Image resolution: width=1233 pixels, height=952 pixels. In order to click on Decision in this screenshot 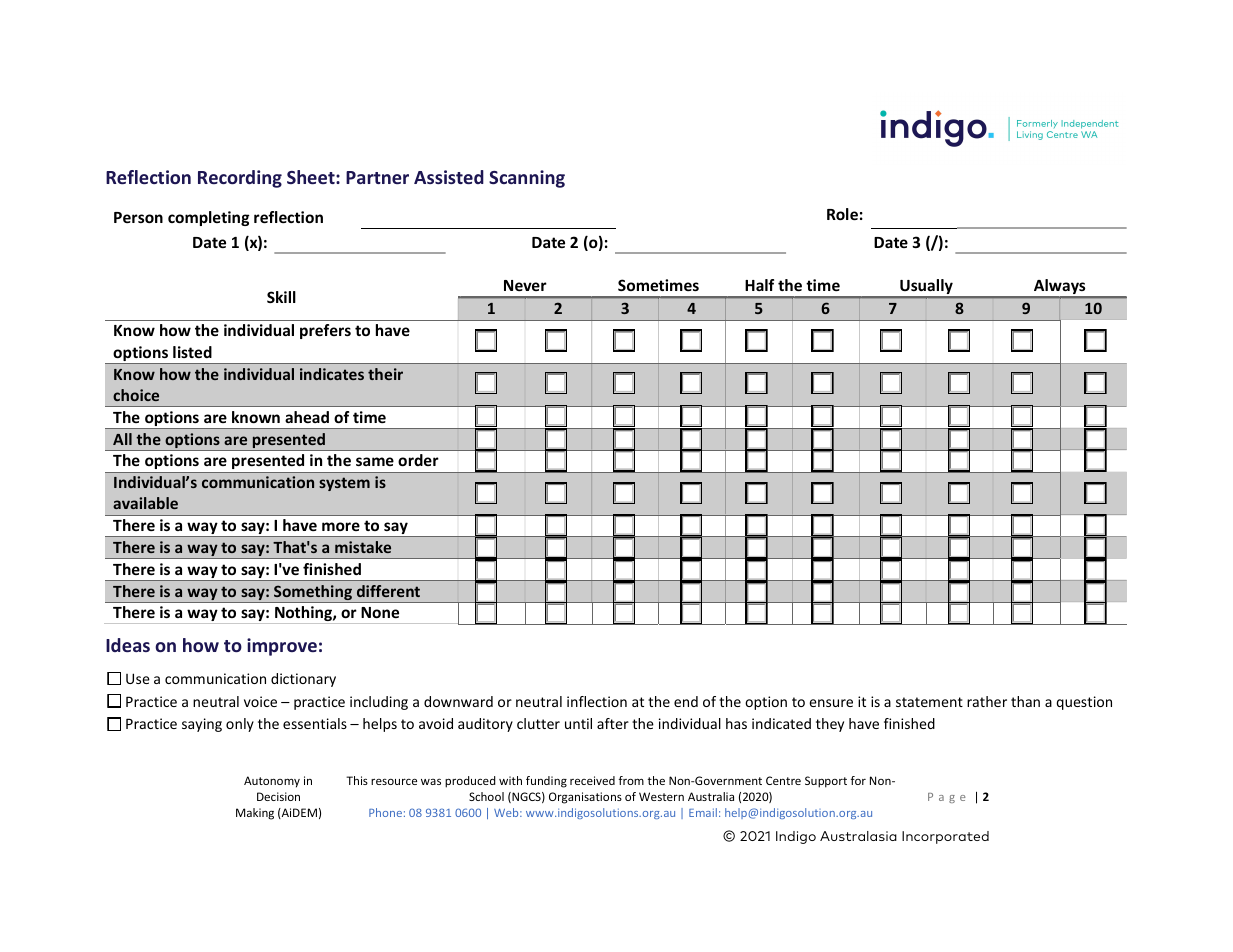, I will do `click(278, 796)`.
